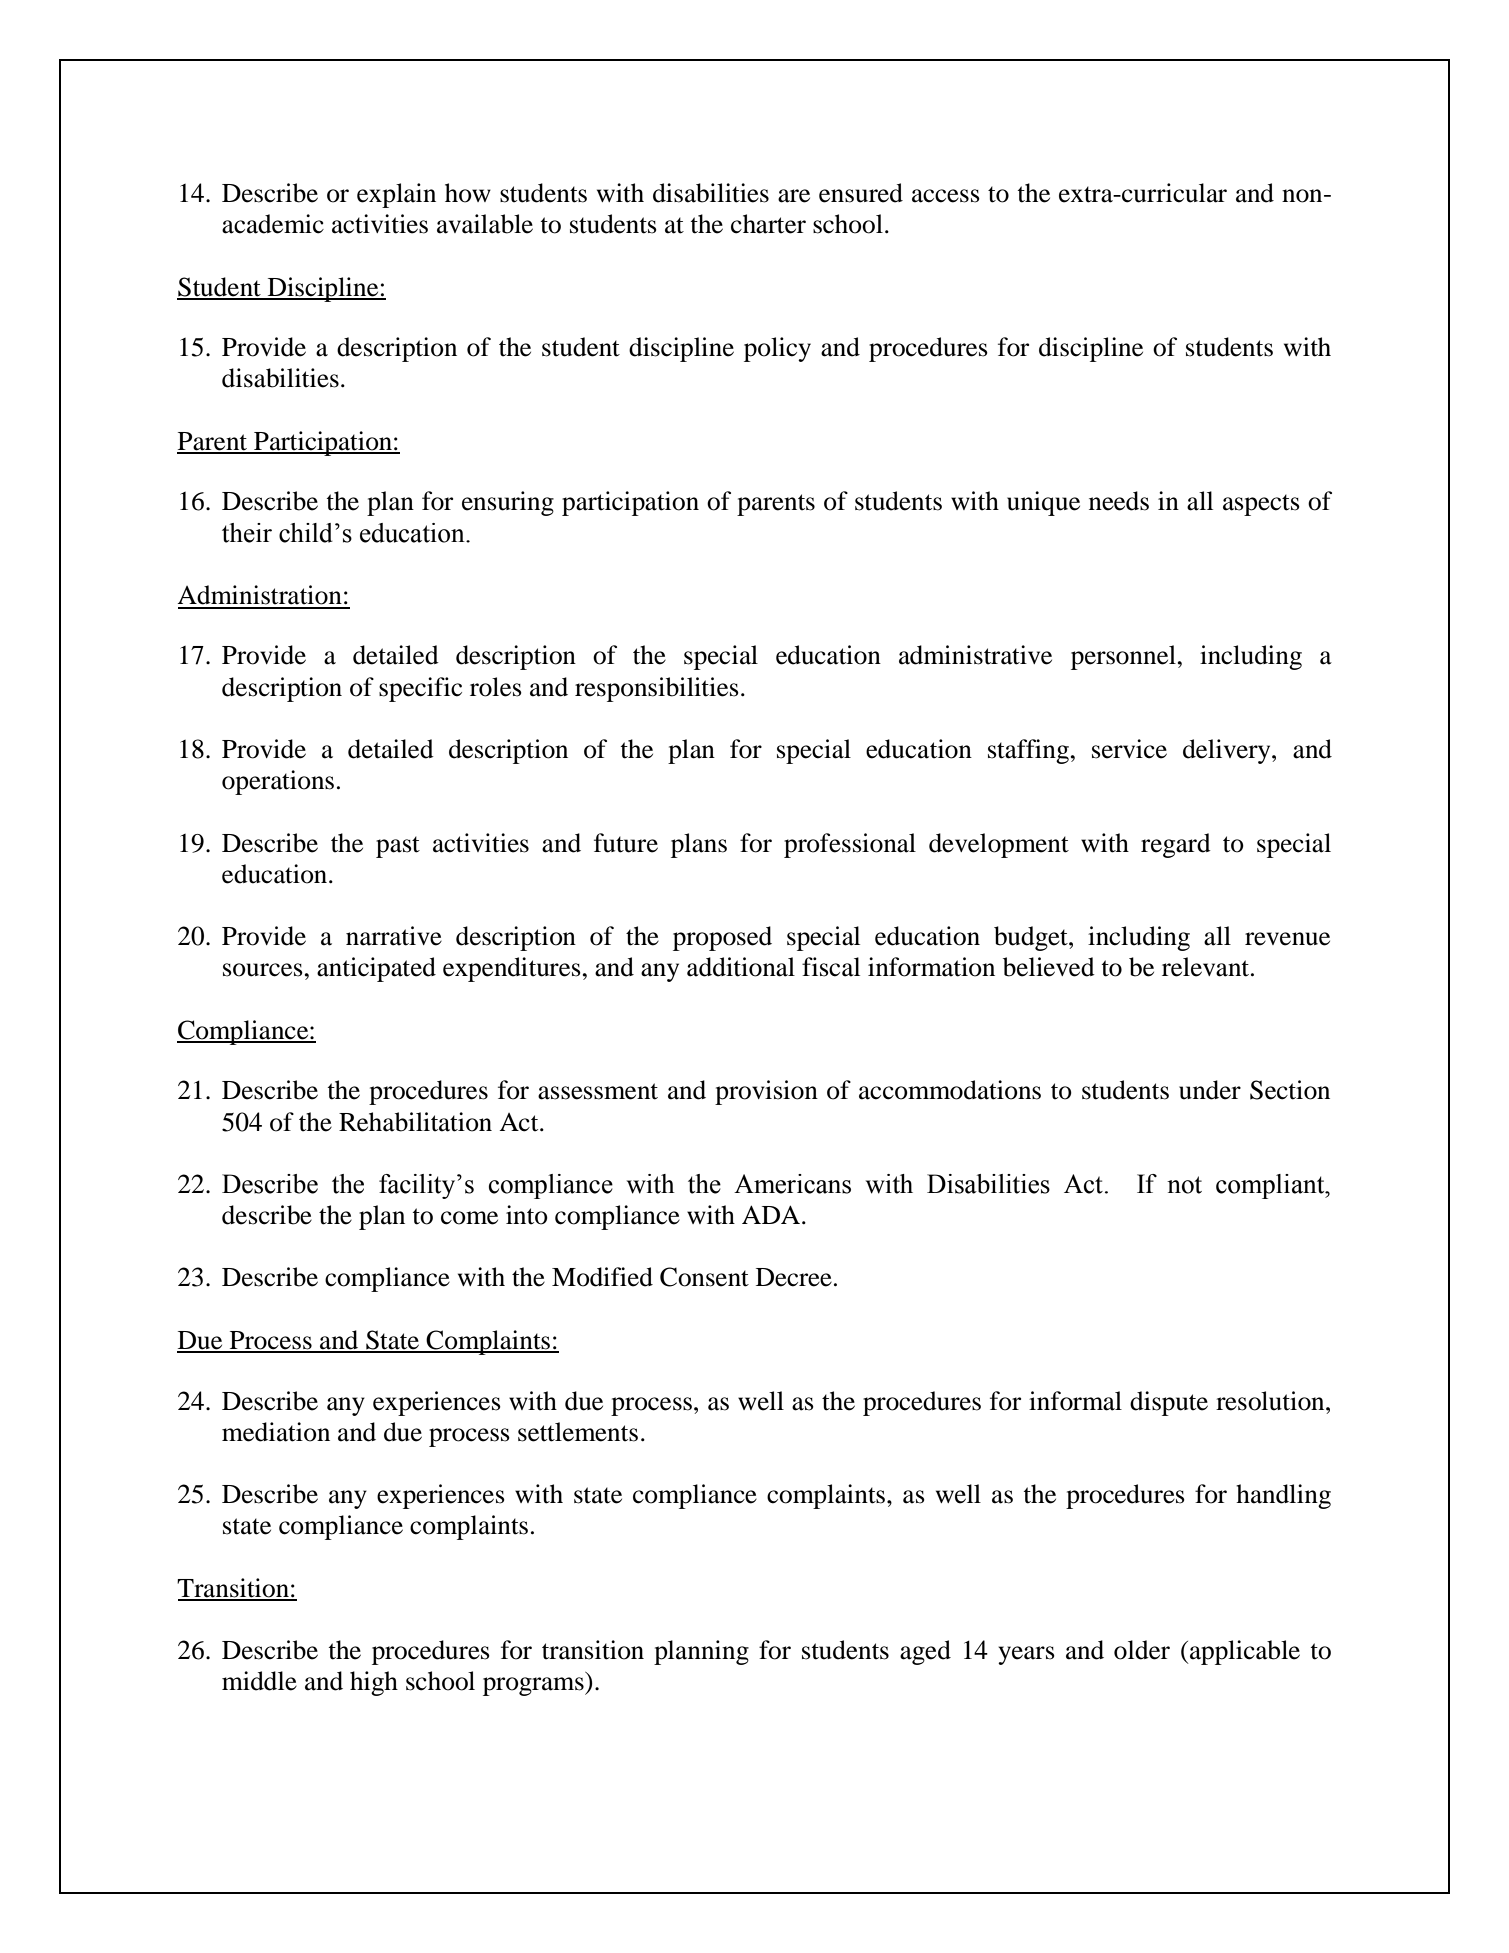 This screenshot has height=1953, width=1509. What do you see at coordinates (396, 195) in the screenshot?
I see `explain` at bounding box center [396, 195].
